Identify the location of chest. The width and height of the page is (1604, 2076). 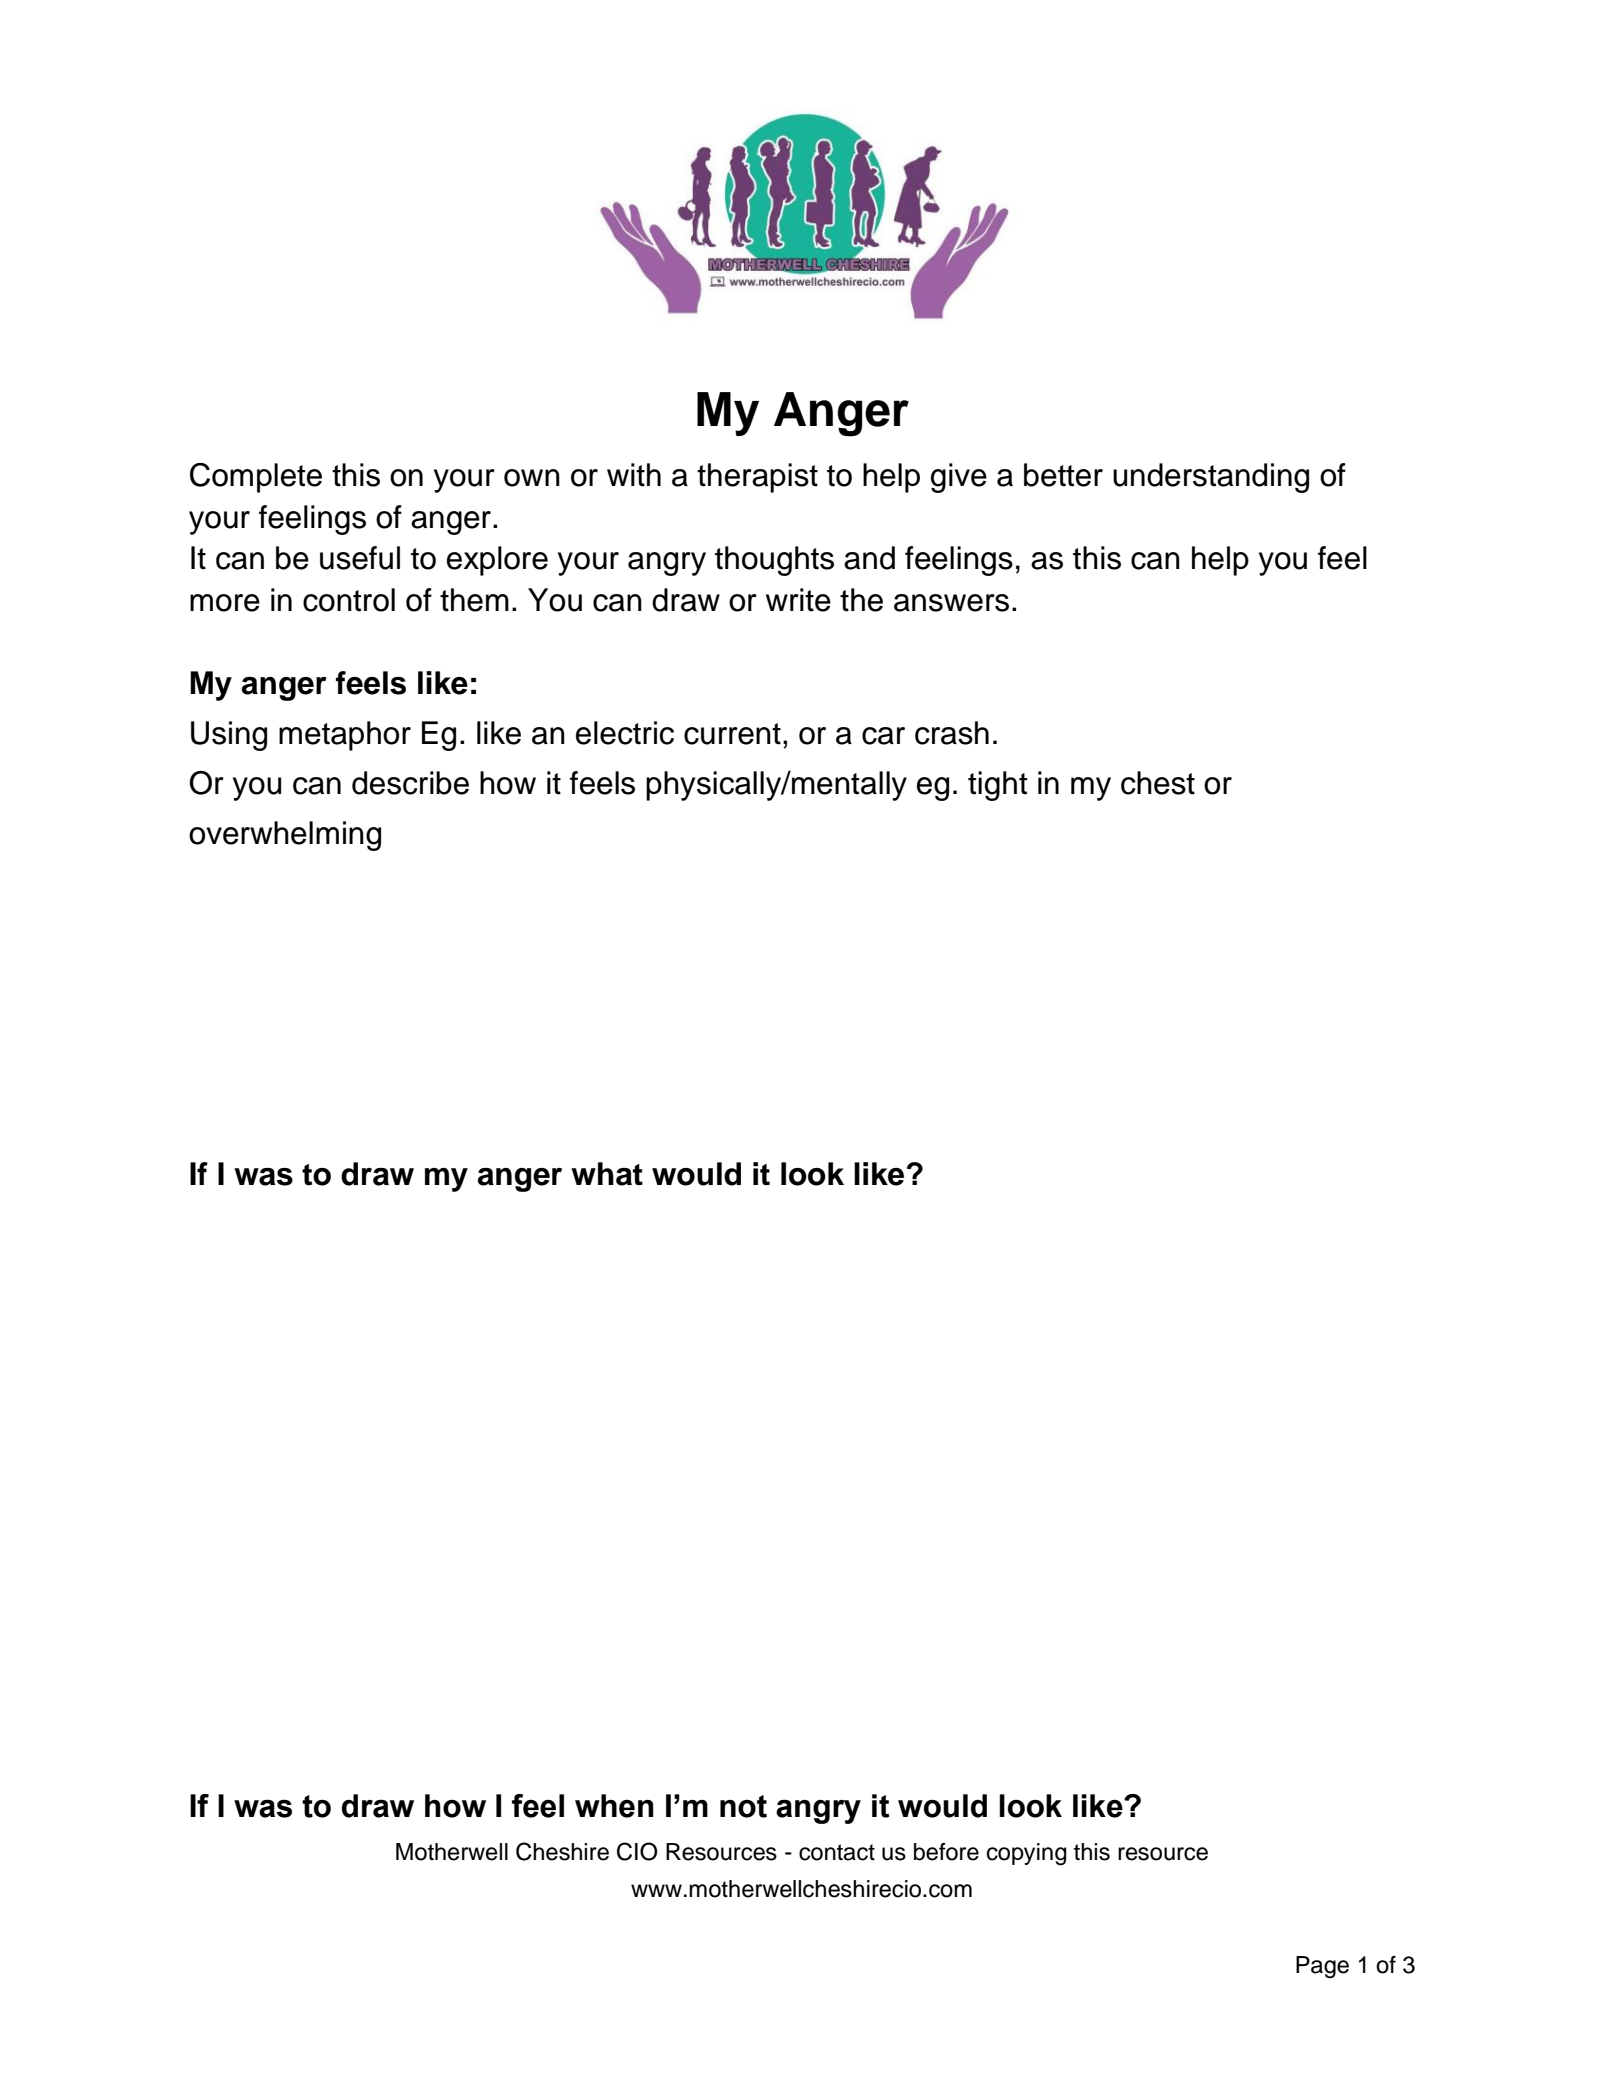
(1158, 783).
